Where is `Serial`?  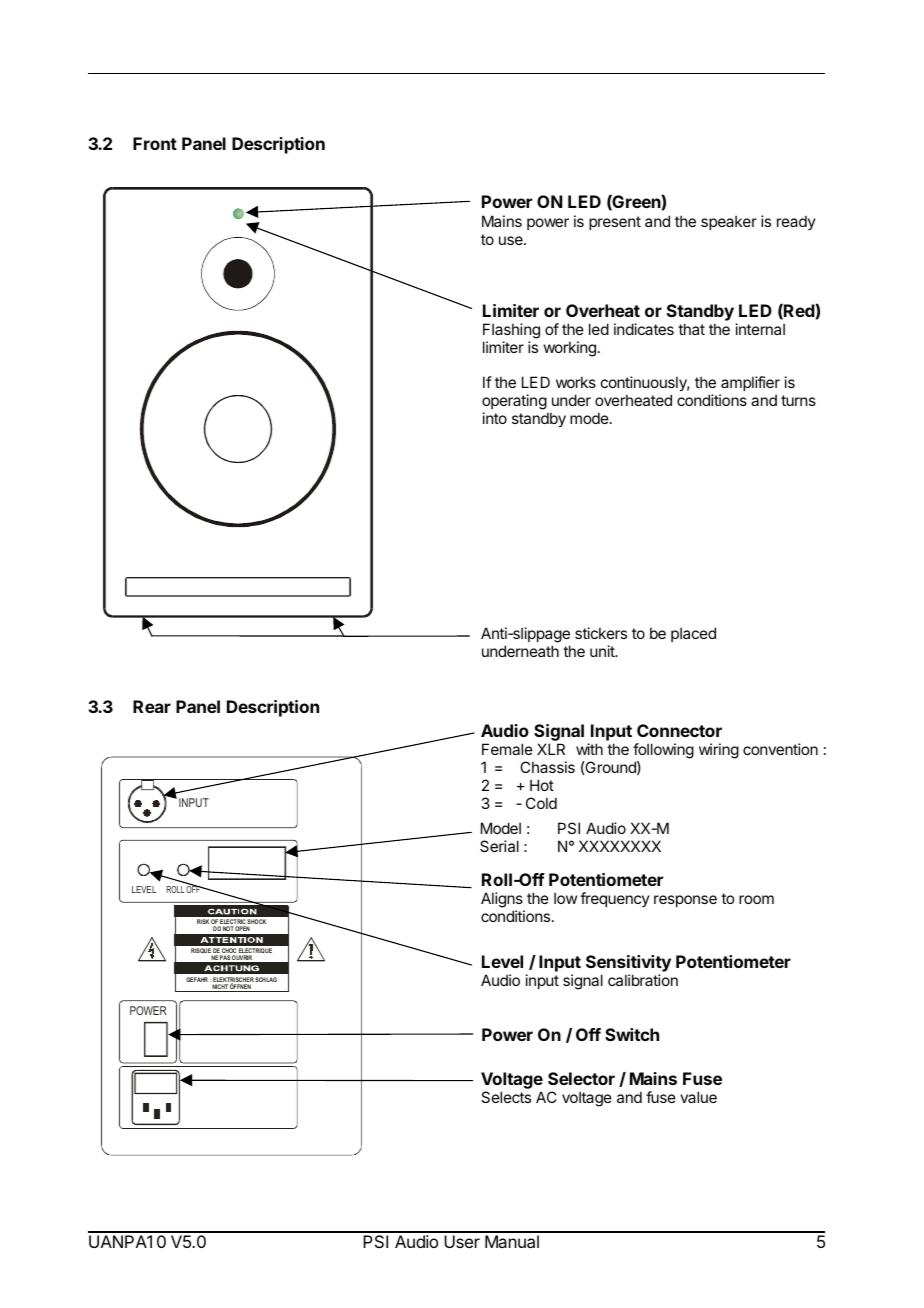 Serial is located at coordinates (499, 846).
